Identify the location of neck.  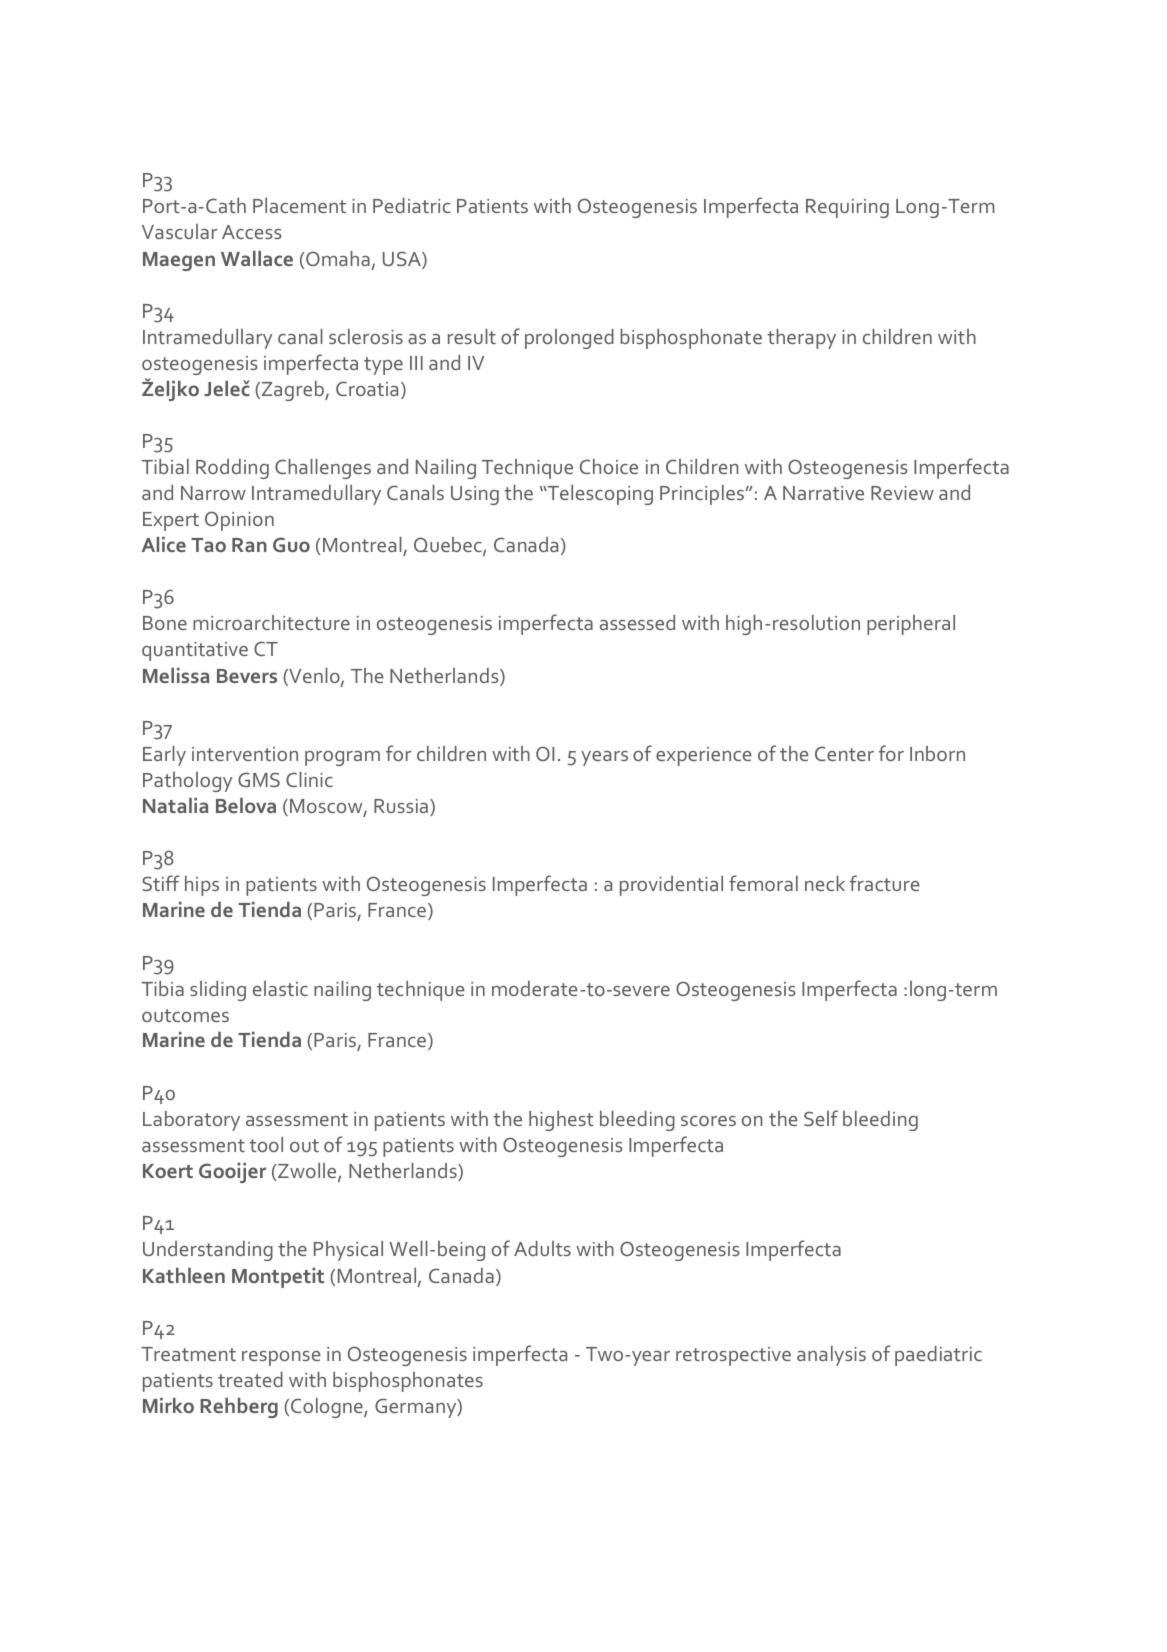
(825, 883).
